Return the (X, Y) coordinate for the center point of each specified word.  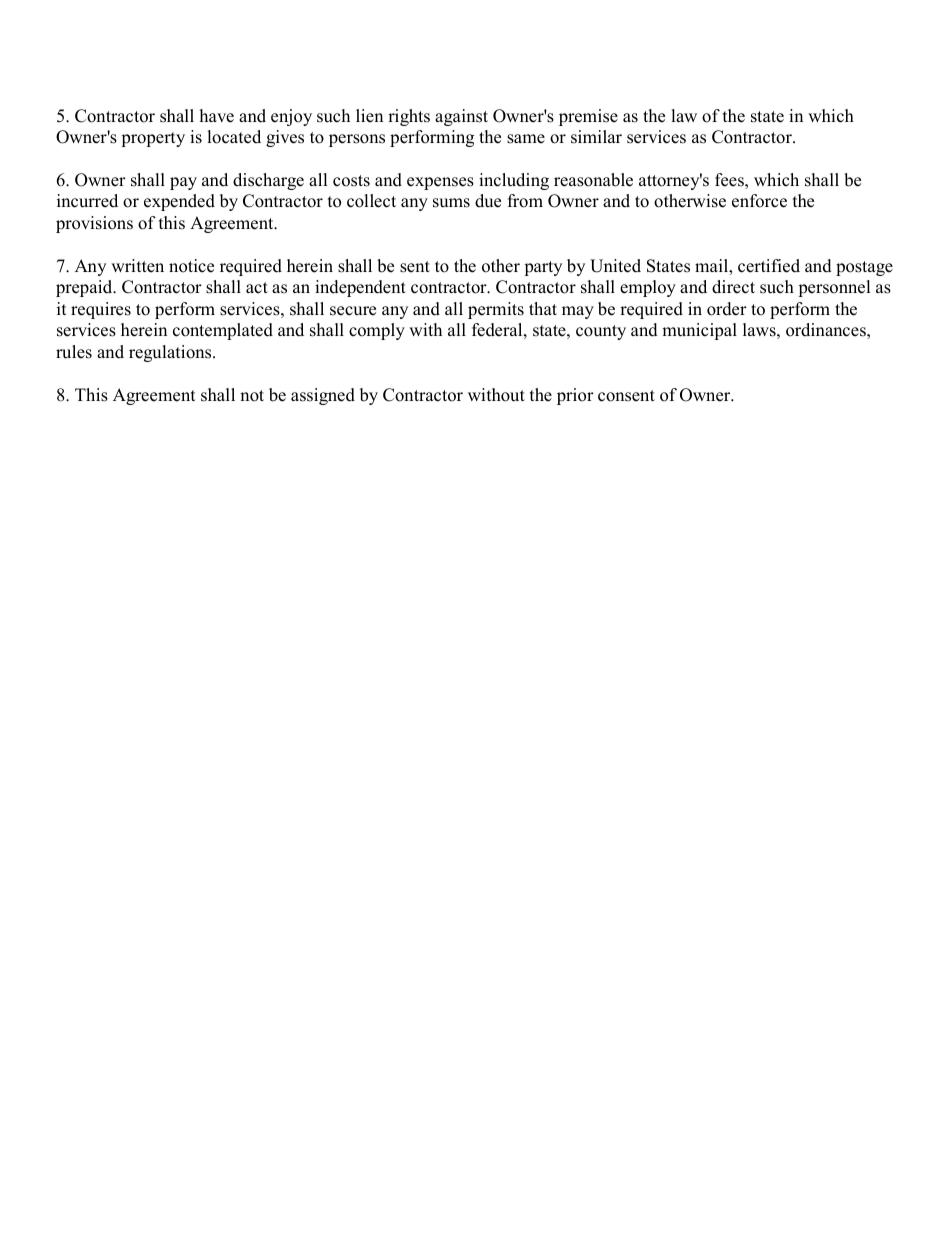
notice (191, 266)
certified (769, 266)
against (461, 117)
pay (183, 183)
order (727, 309)
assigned (323, 396)
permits (496, 310)
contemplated (223, 331)
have (217, 116)
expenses (440, 183)
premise (588, 117)
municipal (699, 331)
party (543, 268)
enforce (759, 201)
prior (575, 396)
